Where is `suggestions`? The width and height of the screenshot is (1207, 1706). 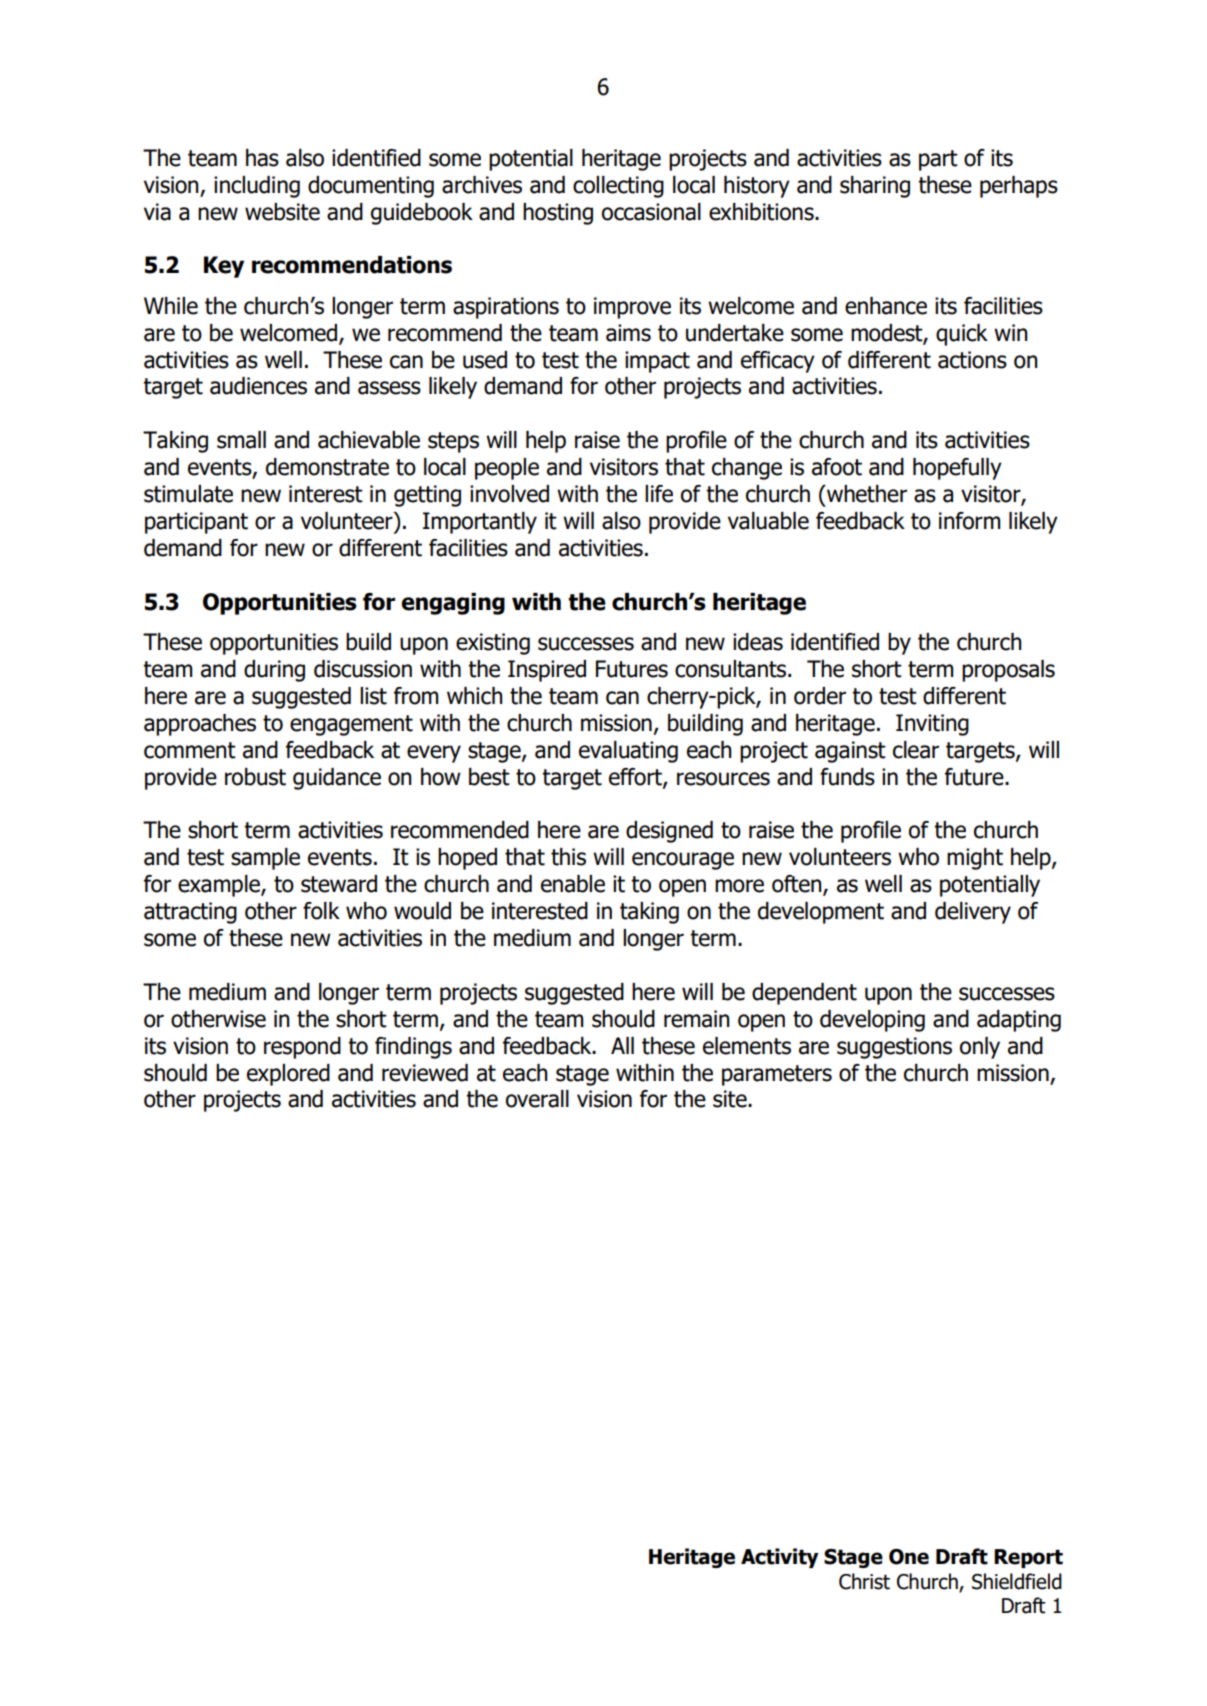 suggestions is located at coordinates (894, 1048).
